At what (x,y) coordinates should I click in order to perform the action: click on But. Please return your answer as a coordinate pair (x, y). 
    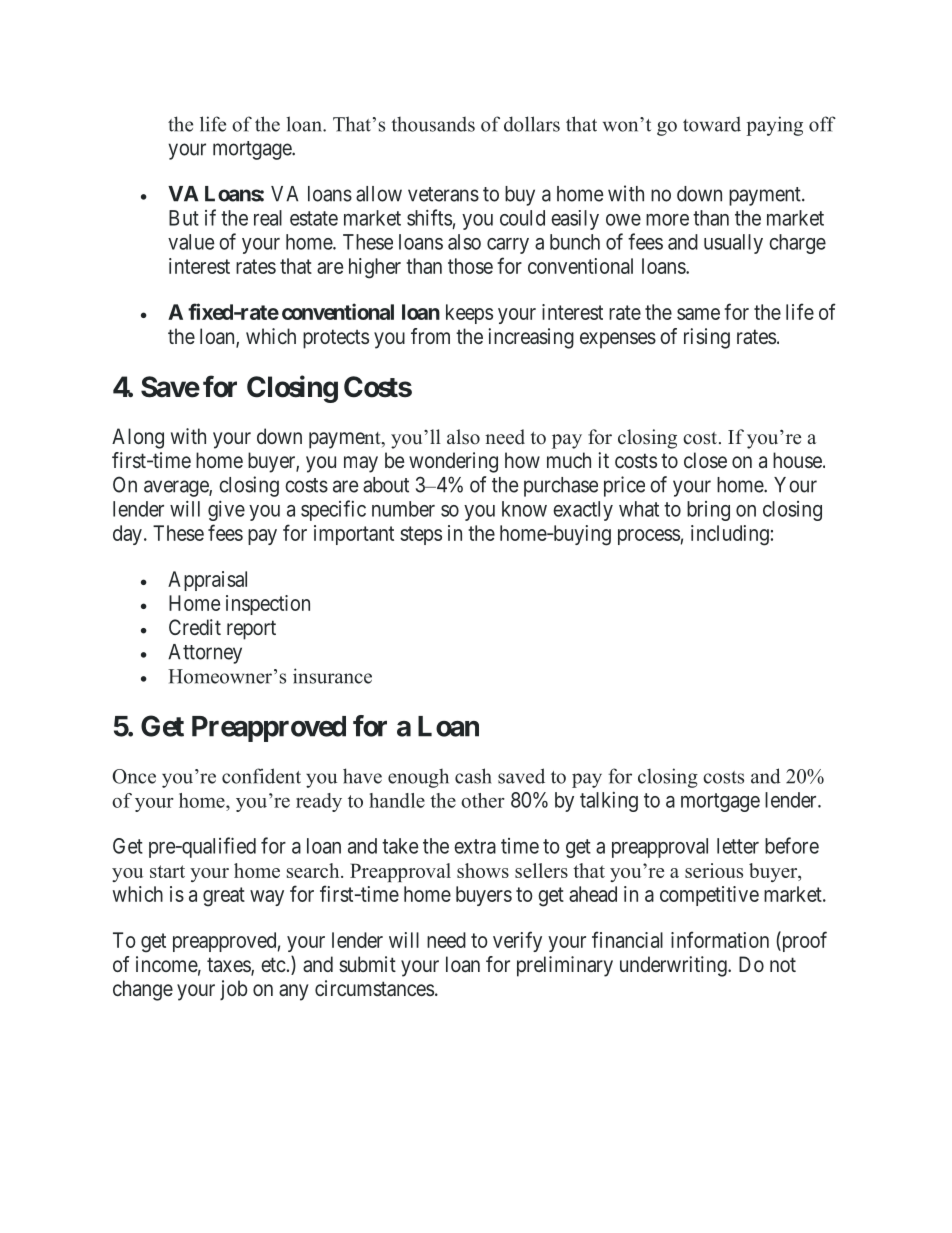
    Looking at the image, I should click on (184, 218).
